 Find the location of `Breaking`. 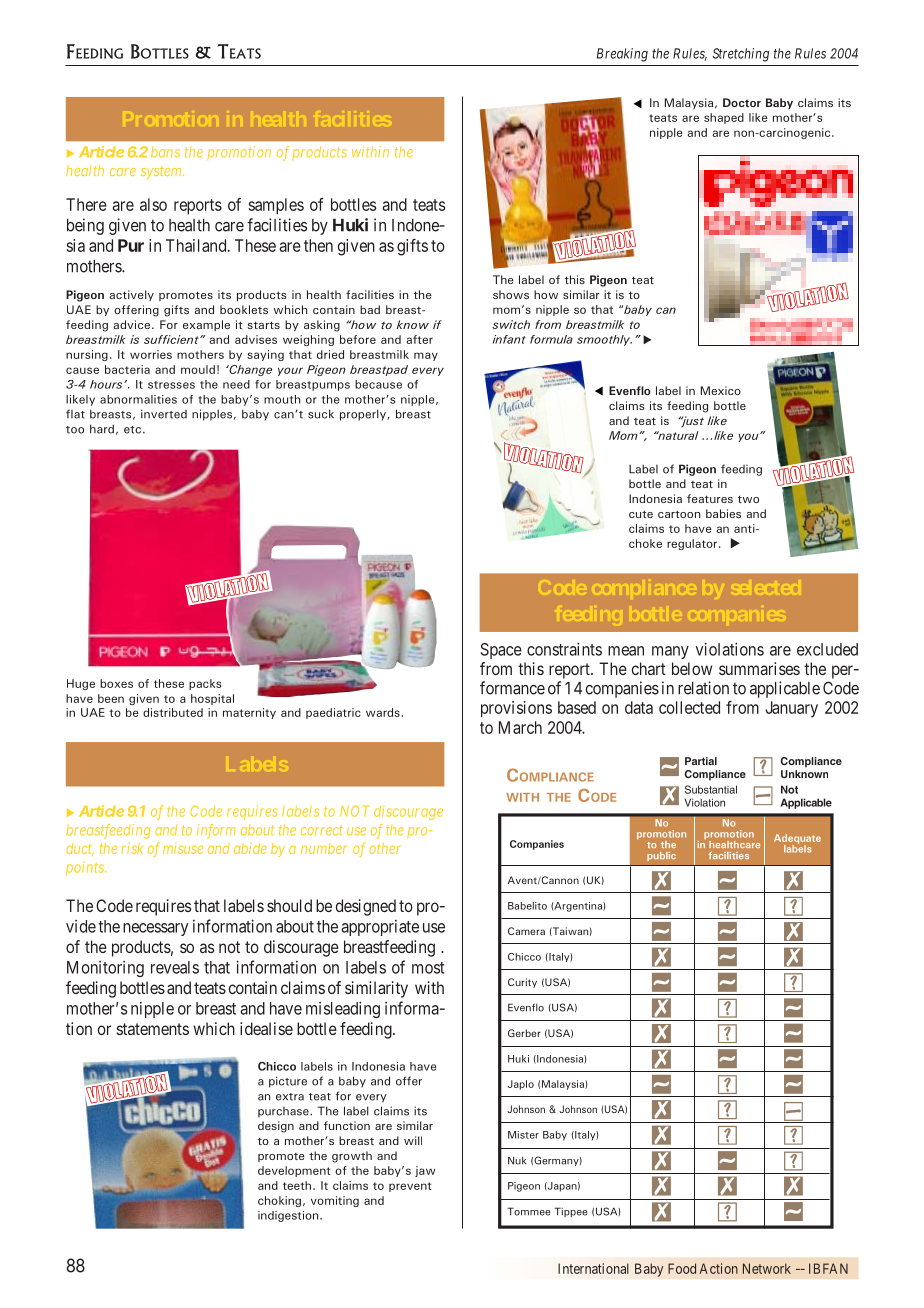

Breaking is located at coordinates (622, 55).
